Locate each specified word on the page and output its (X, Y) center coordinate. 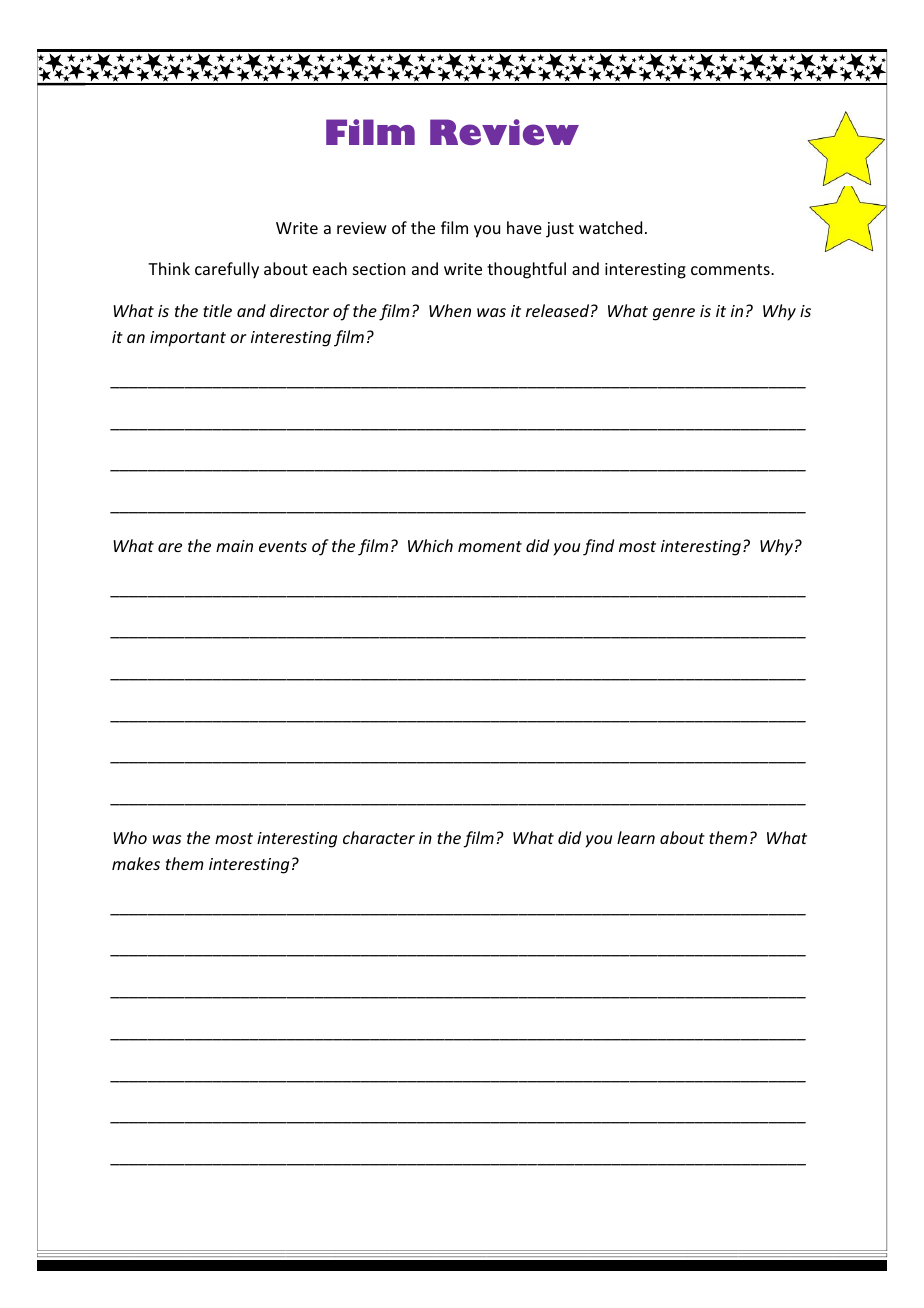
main (234, 546)
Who (130, 837)
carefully (227, 270)
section (379, 269)
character (379, 837)
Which (430, 545)
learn (636, 837)
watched (610, 227)
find (598, 547)
